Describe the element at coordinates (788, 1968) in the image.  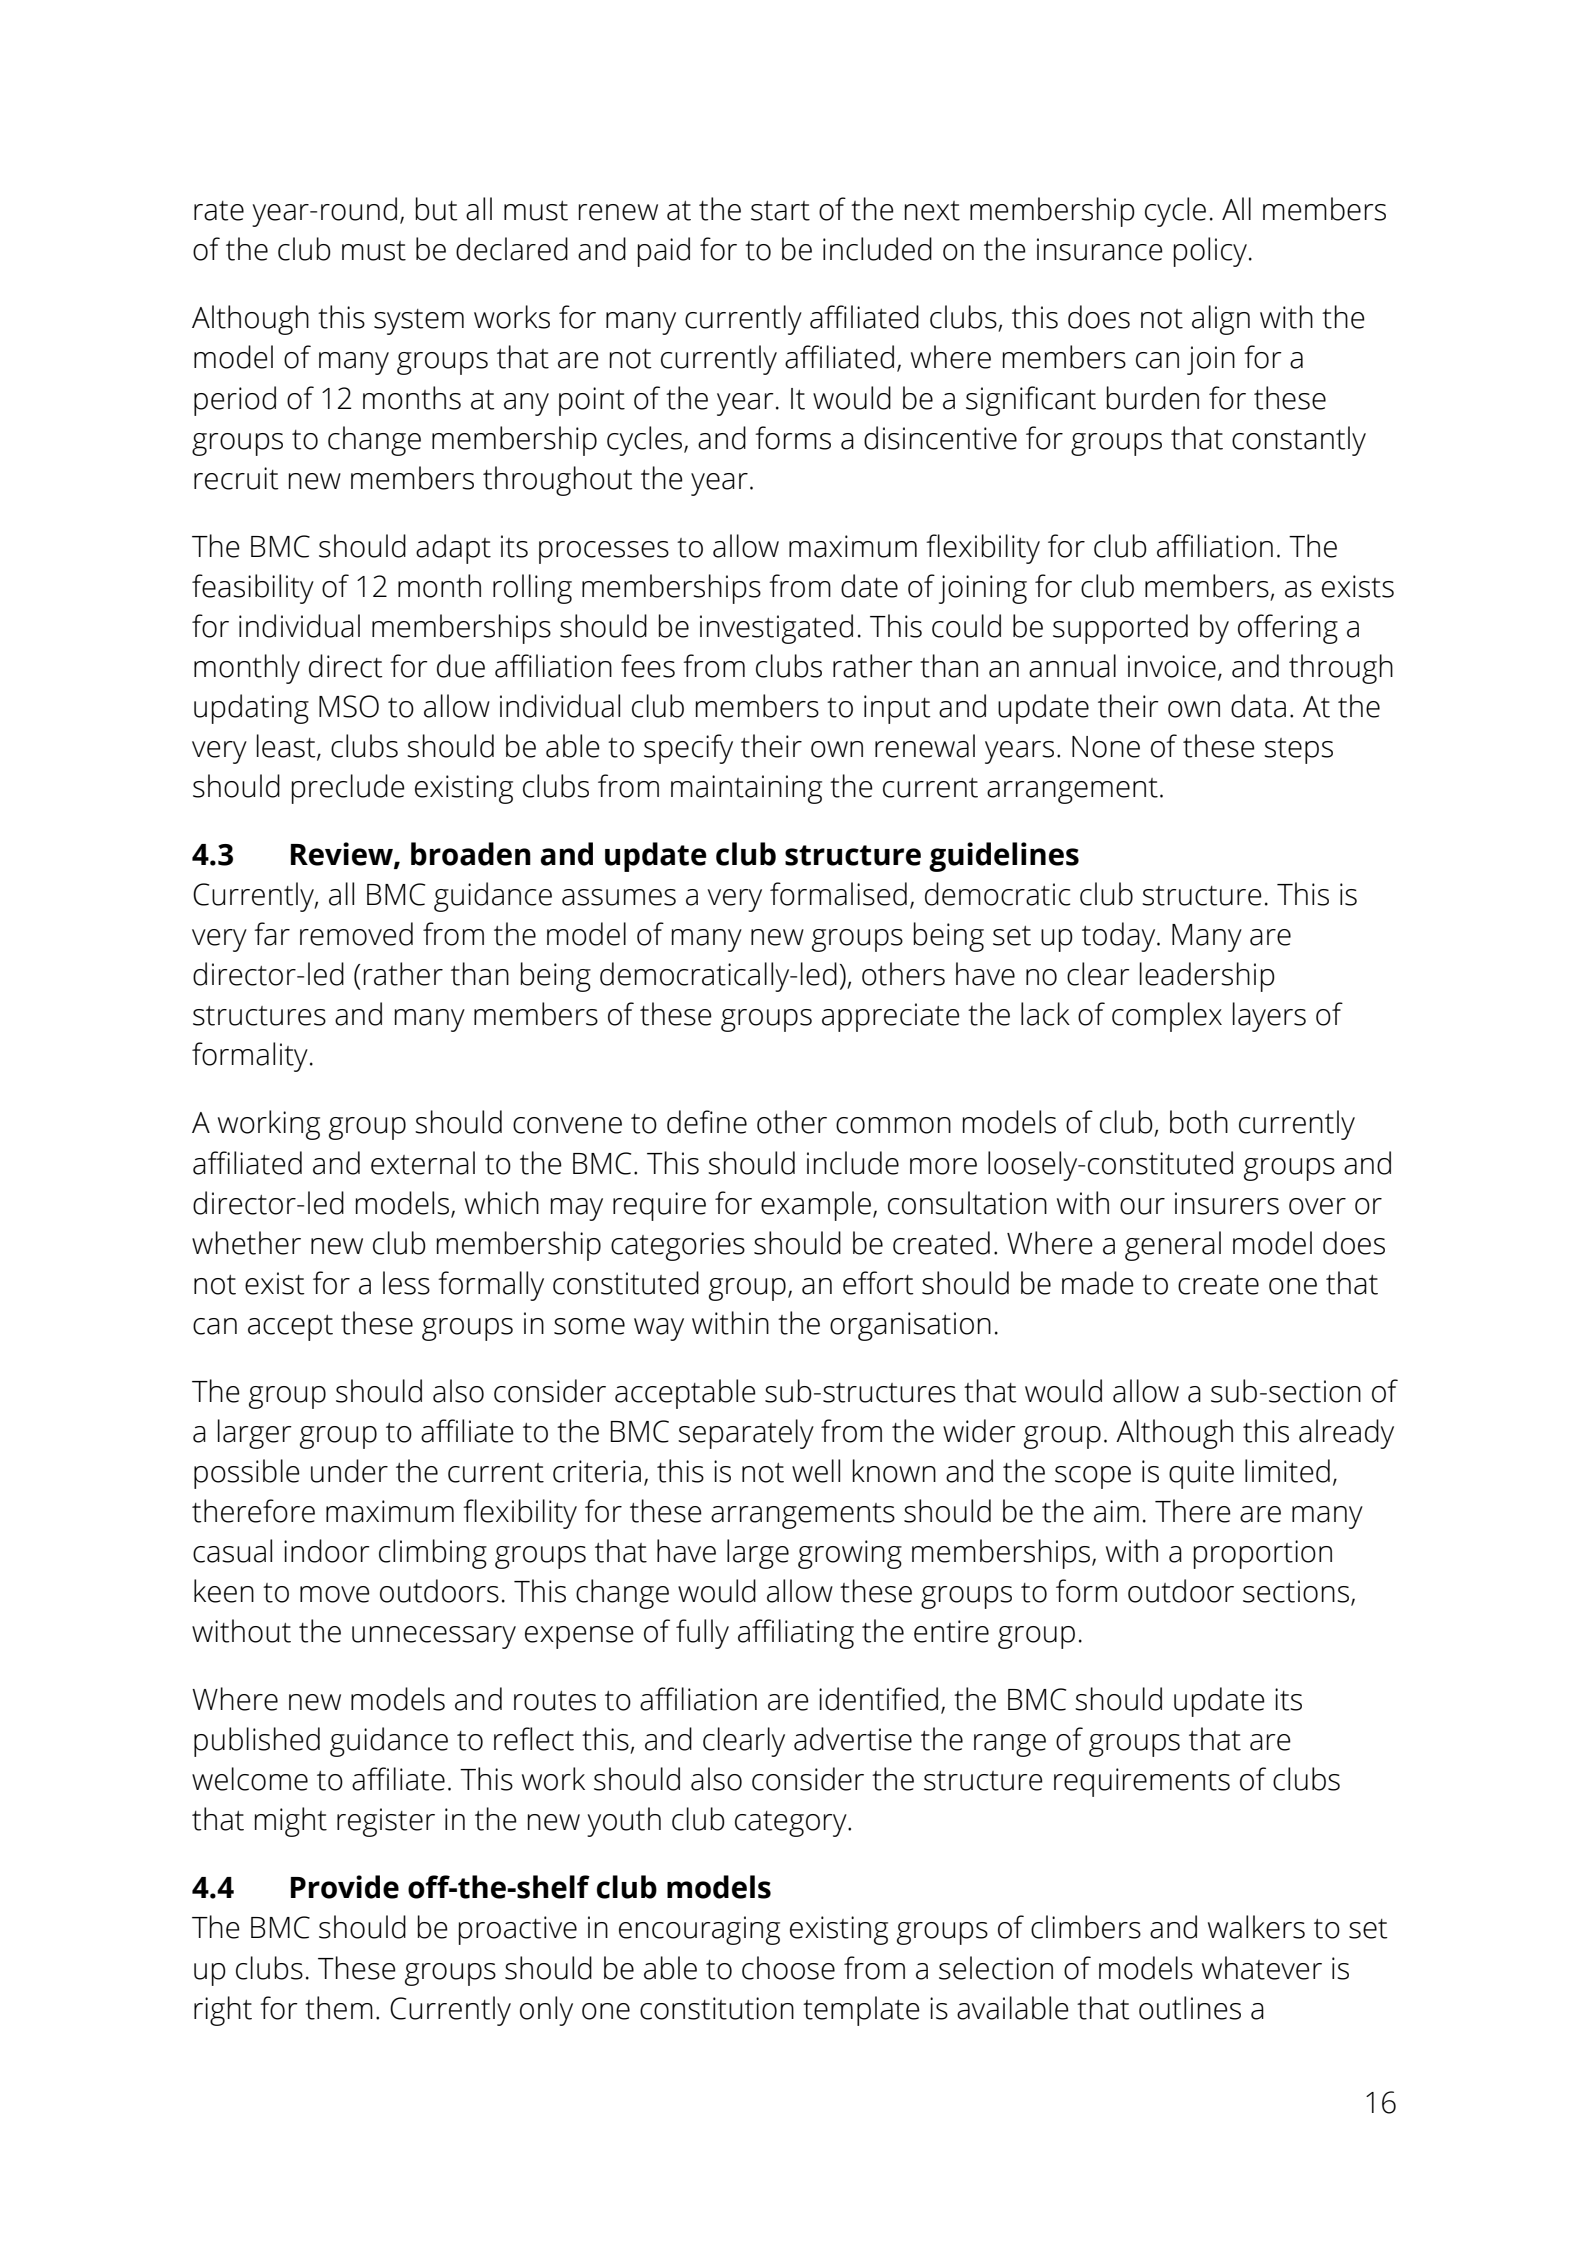
I see `choose` at that location.
